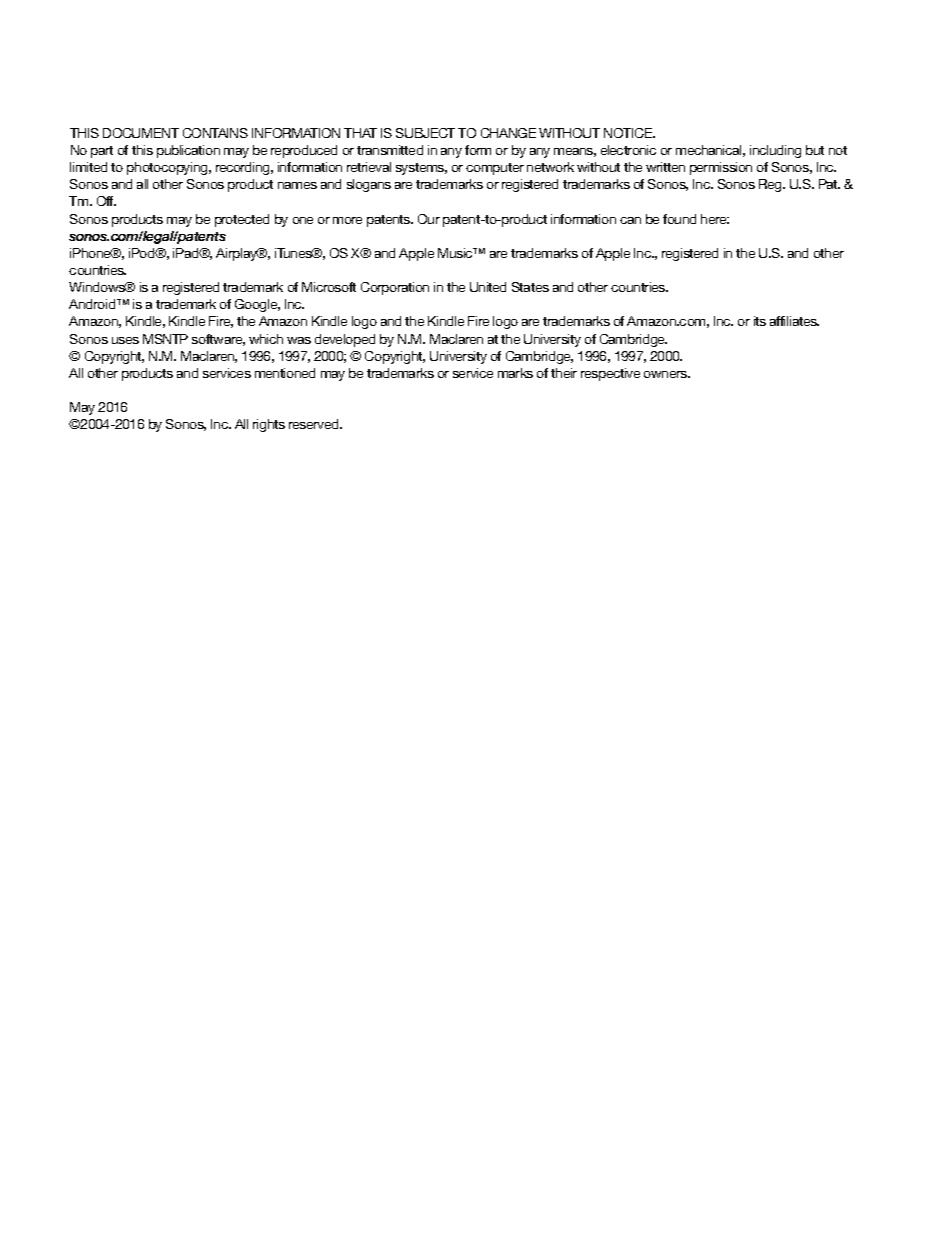 The width and height of the image is (952, 1233). What do you see at coordinates (429, 219) in the image?
I see `Our` at bounding box center [429, 219].
